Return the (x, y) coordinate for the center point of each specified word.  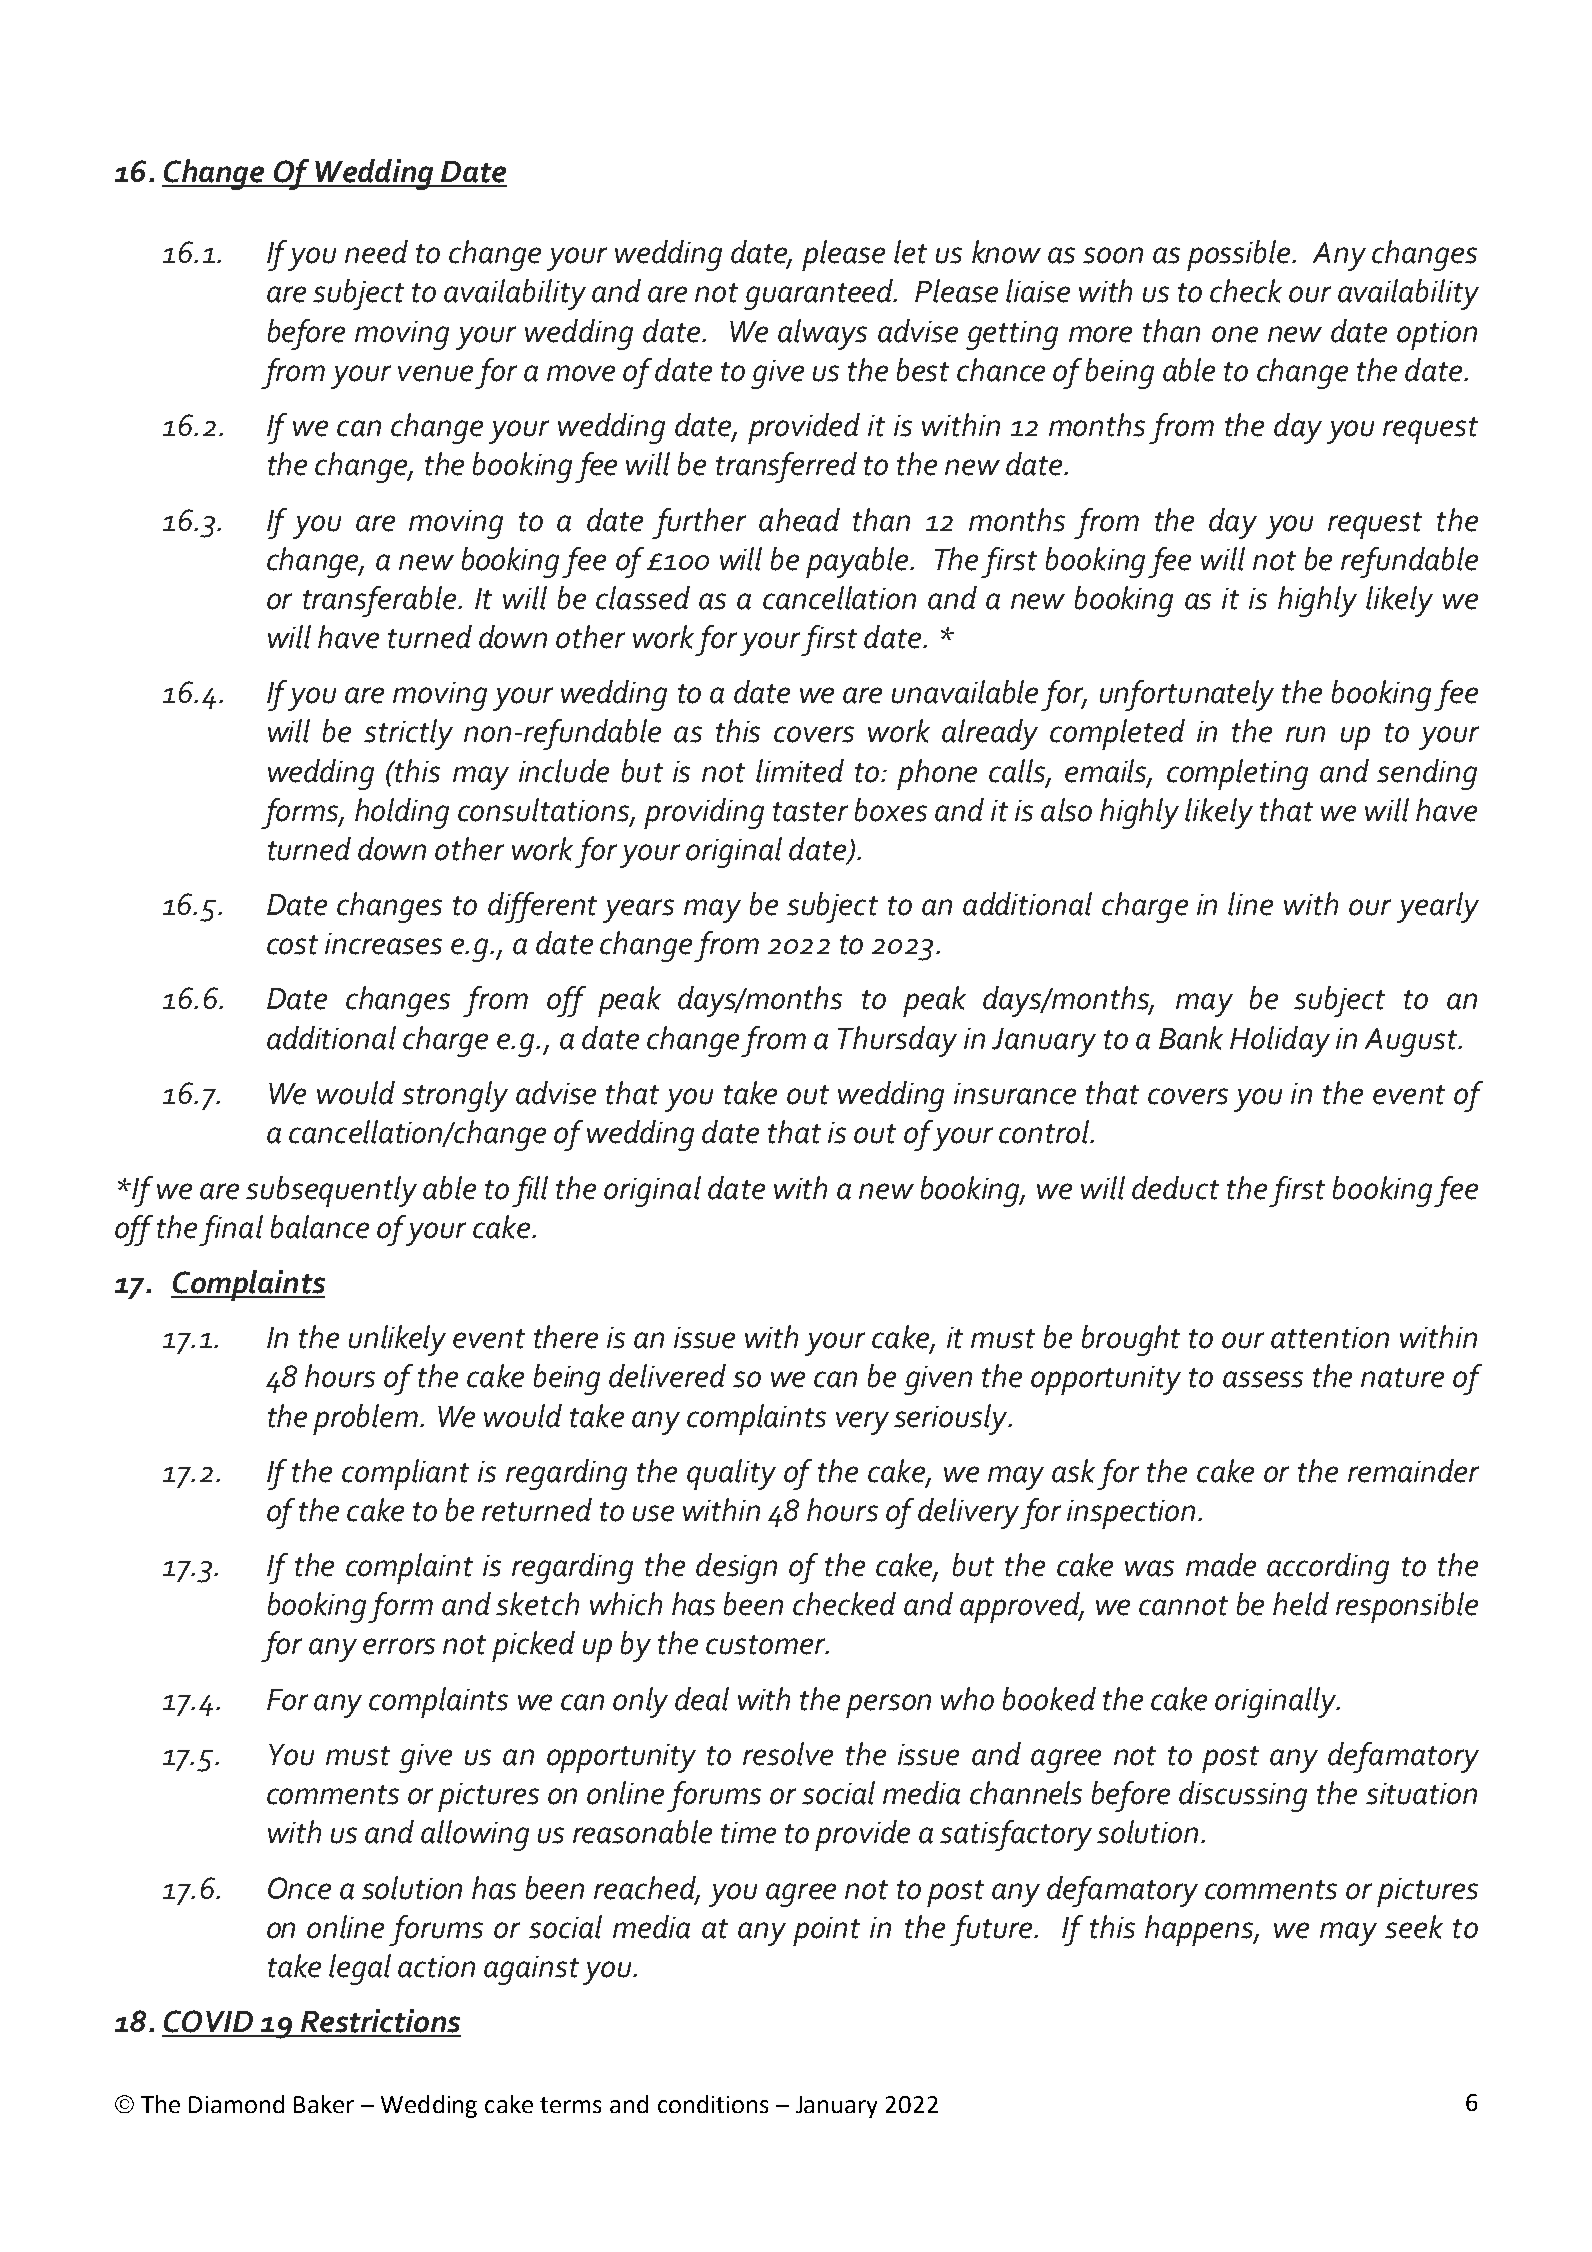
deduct (1175, 1188)
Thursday (897, 1041)
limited (800, 771)
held (1301, 1604)
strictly (408, 734)
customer (767, 1645)
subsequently (331, 1191)
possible (1238, 255)
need (376, 252)
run (1305, 734)
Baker (324, 2104)
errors (399, 1646)
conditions (713, 2104)
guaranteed (819, 294)
